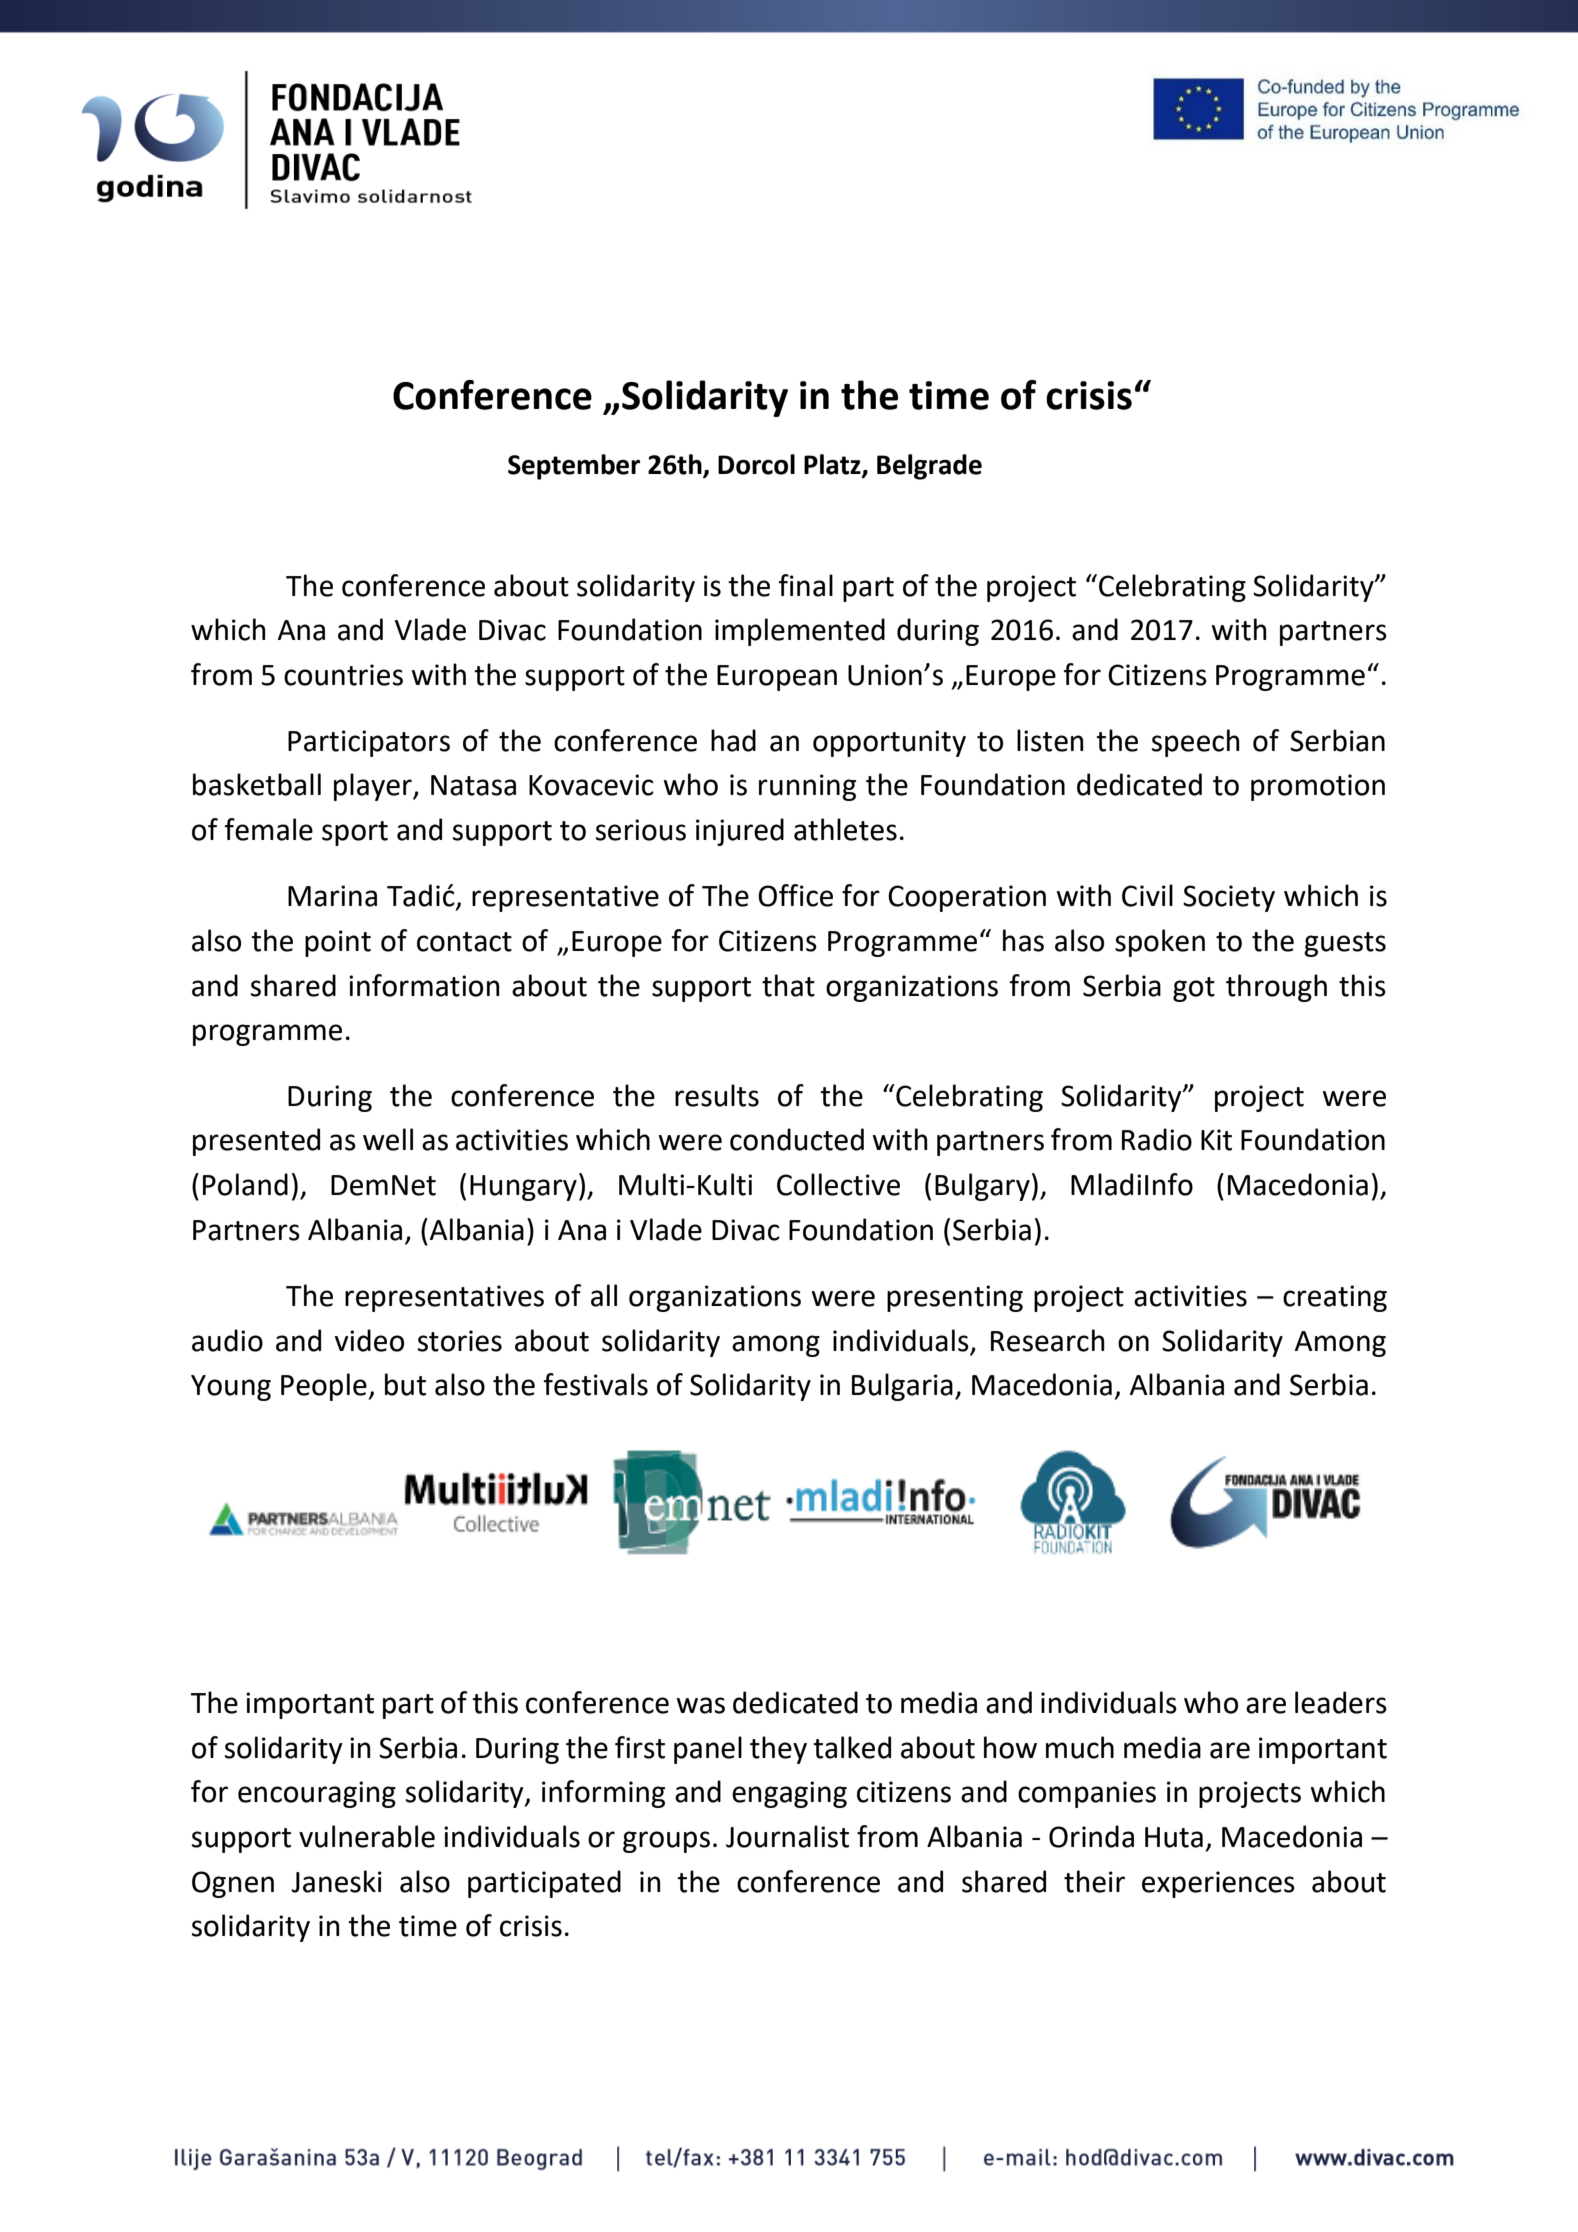 The height and width of the screenshot is (2232, 1578). I want to click on People, so click(324, 1387).
